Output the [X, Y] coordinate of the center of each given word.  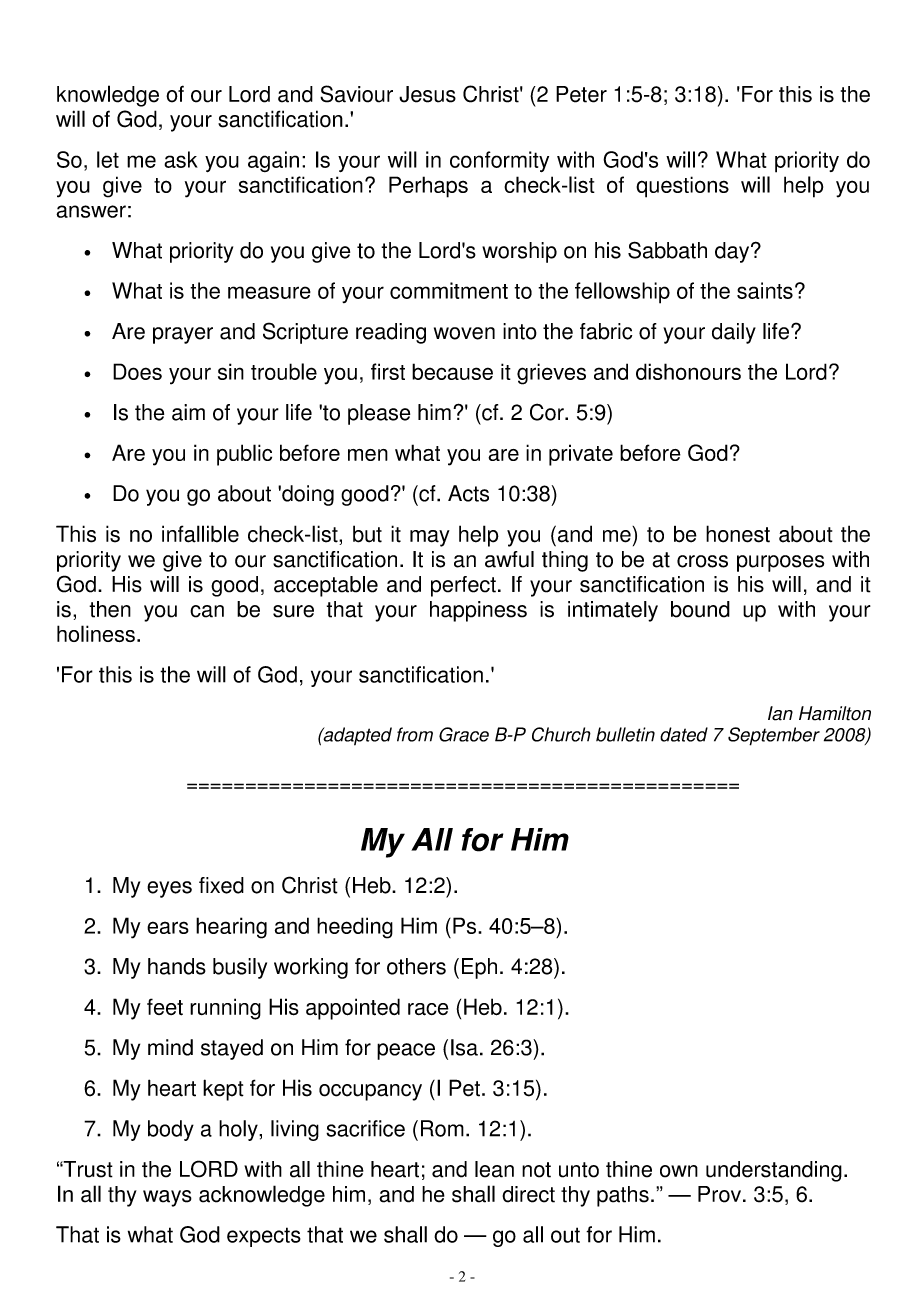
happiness [478, 611]
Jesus [427, 94]
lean [494, 1169]
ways [167, 1198]
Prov [721, 1194]
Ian [780, 713]
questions [682, 187]
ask [181, 159]
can [207, 611]
